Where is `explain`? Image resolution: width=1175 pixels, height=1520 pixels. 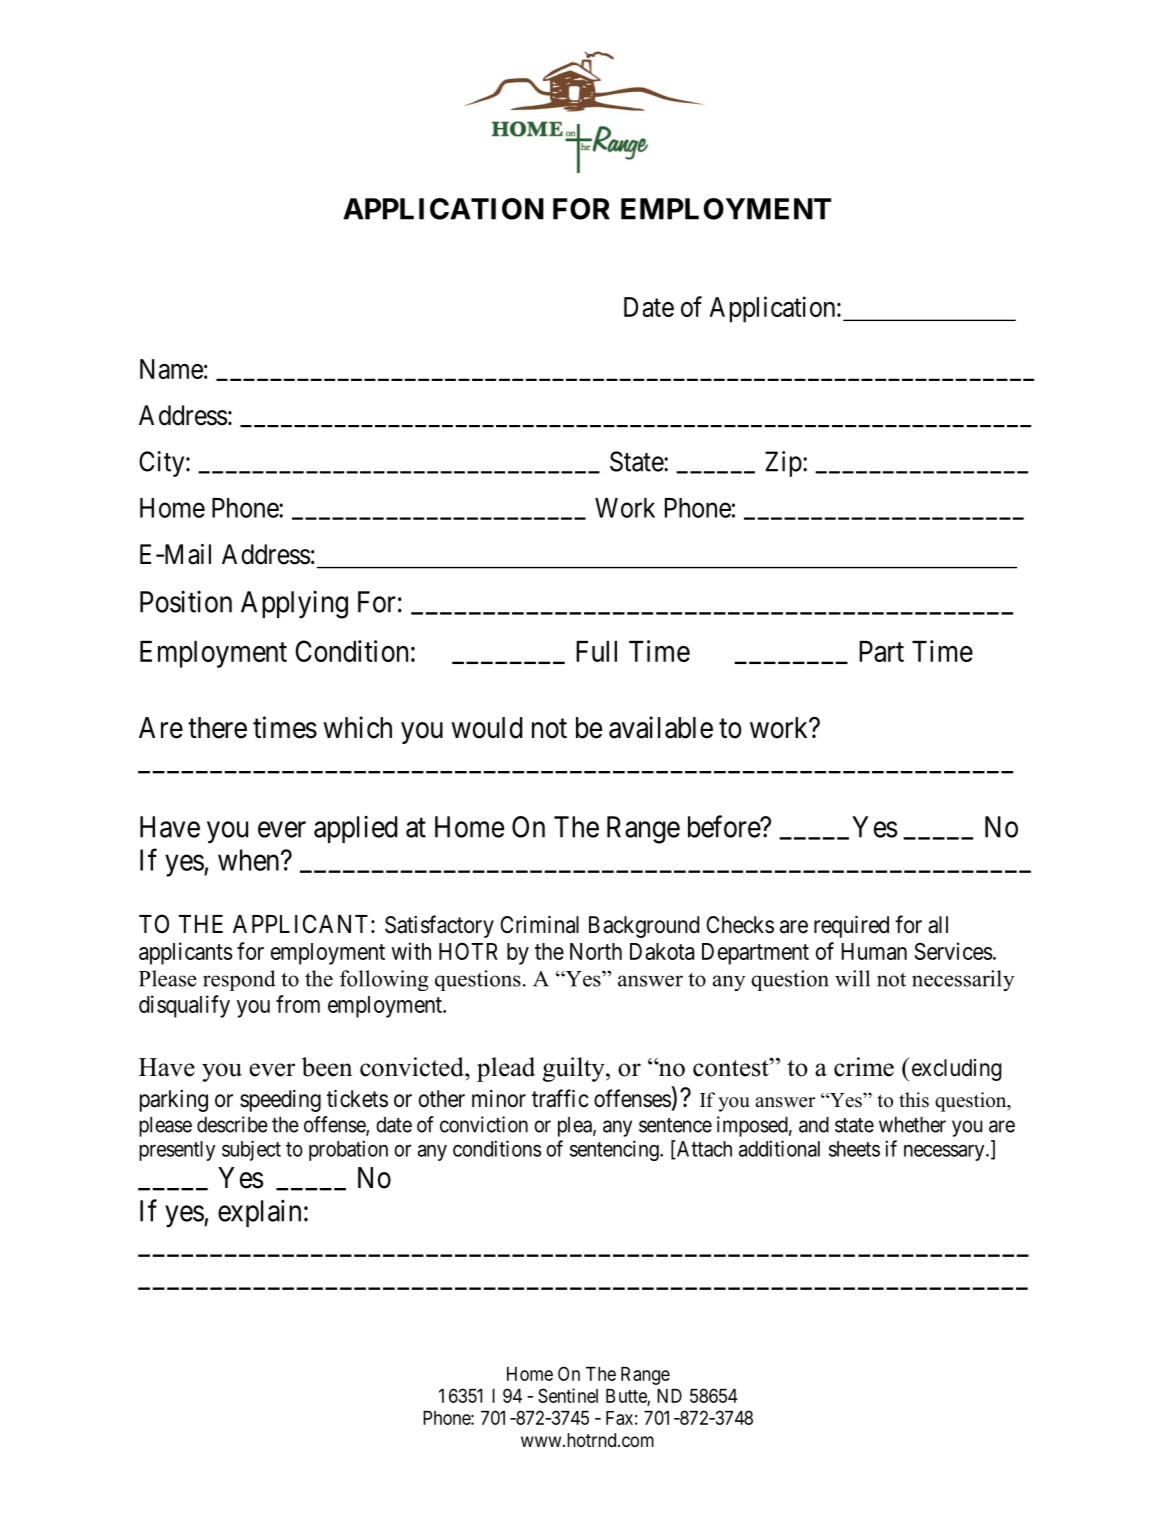
explain is located at coordinates (259, 1213).
